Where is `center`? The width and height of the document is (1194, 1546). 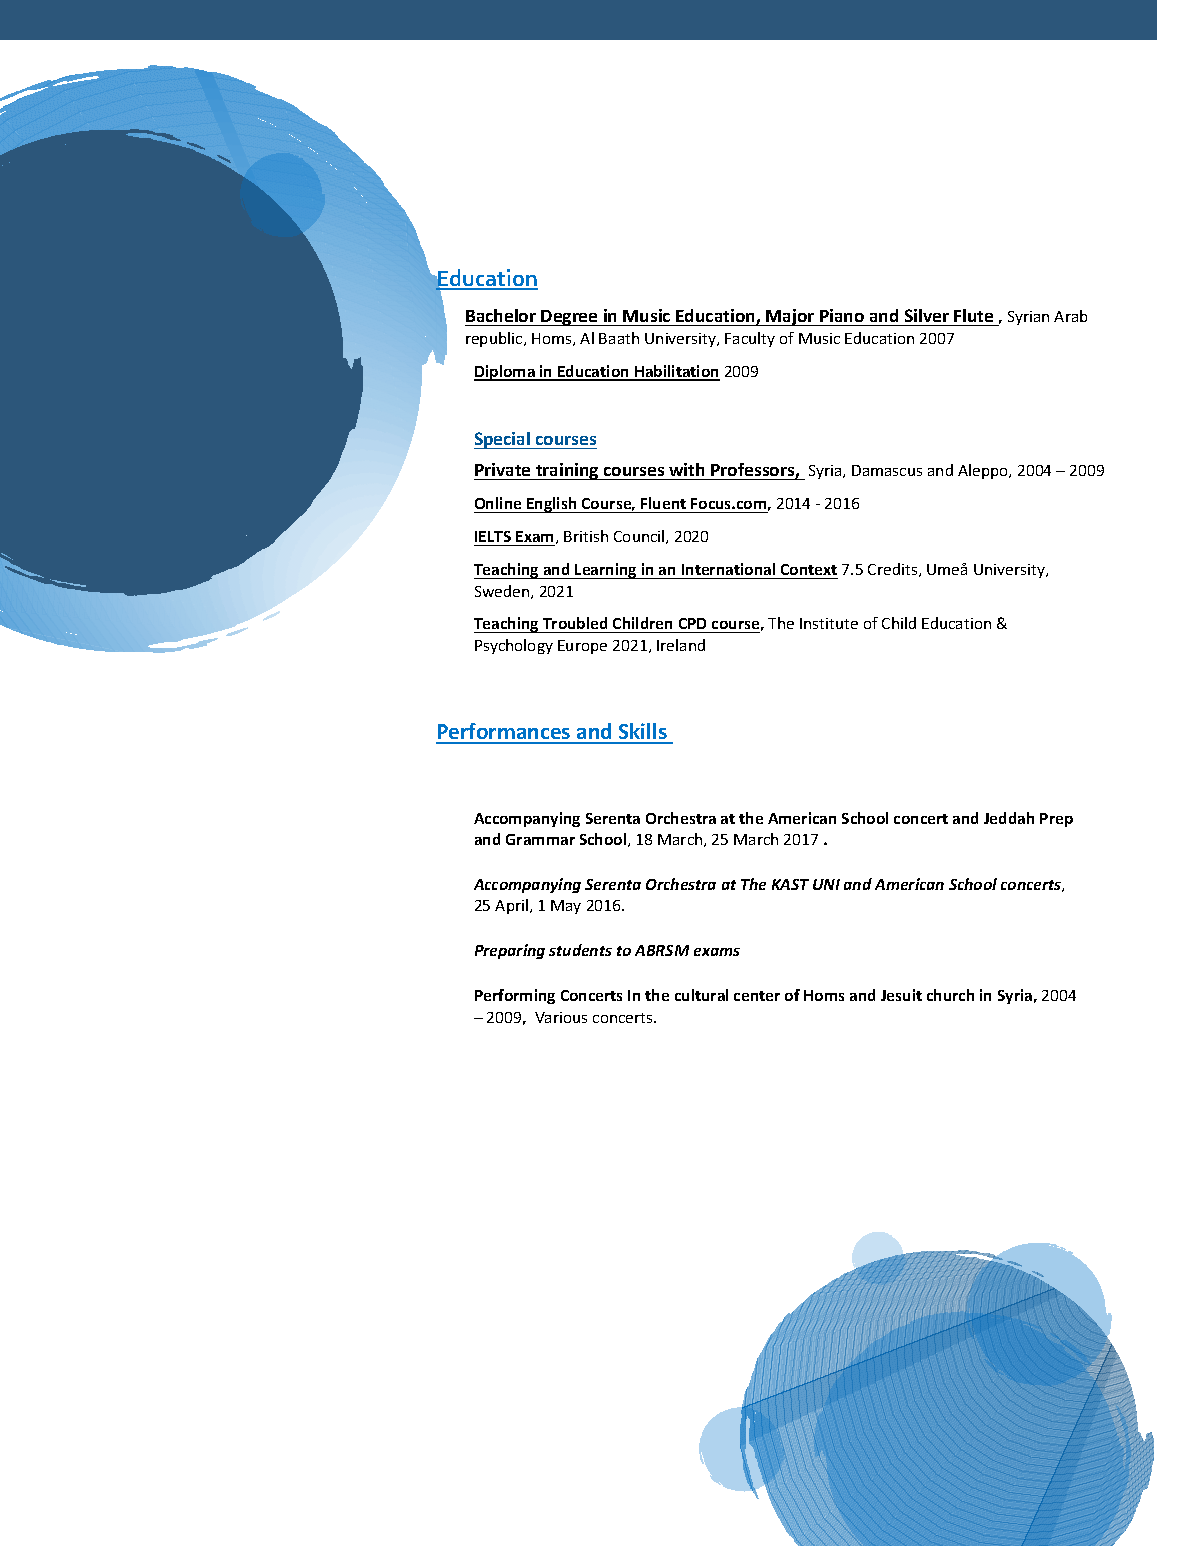
center is located at coordinates (757, 996).
